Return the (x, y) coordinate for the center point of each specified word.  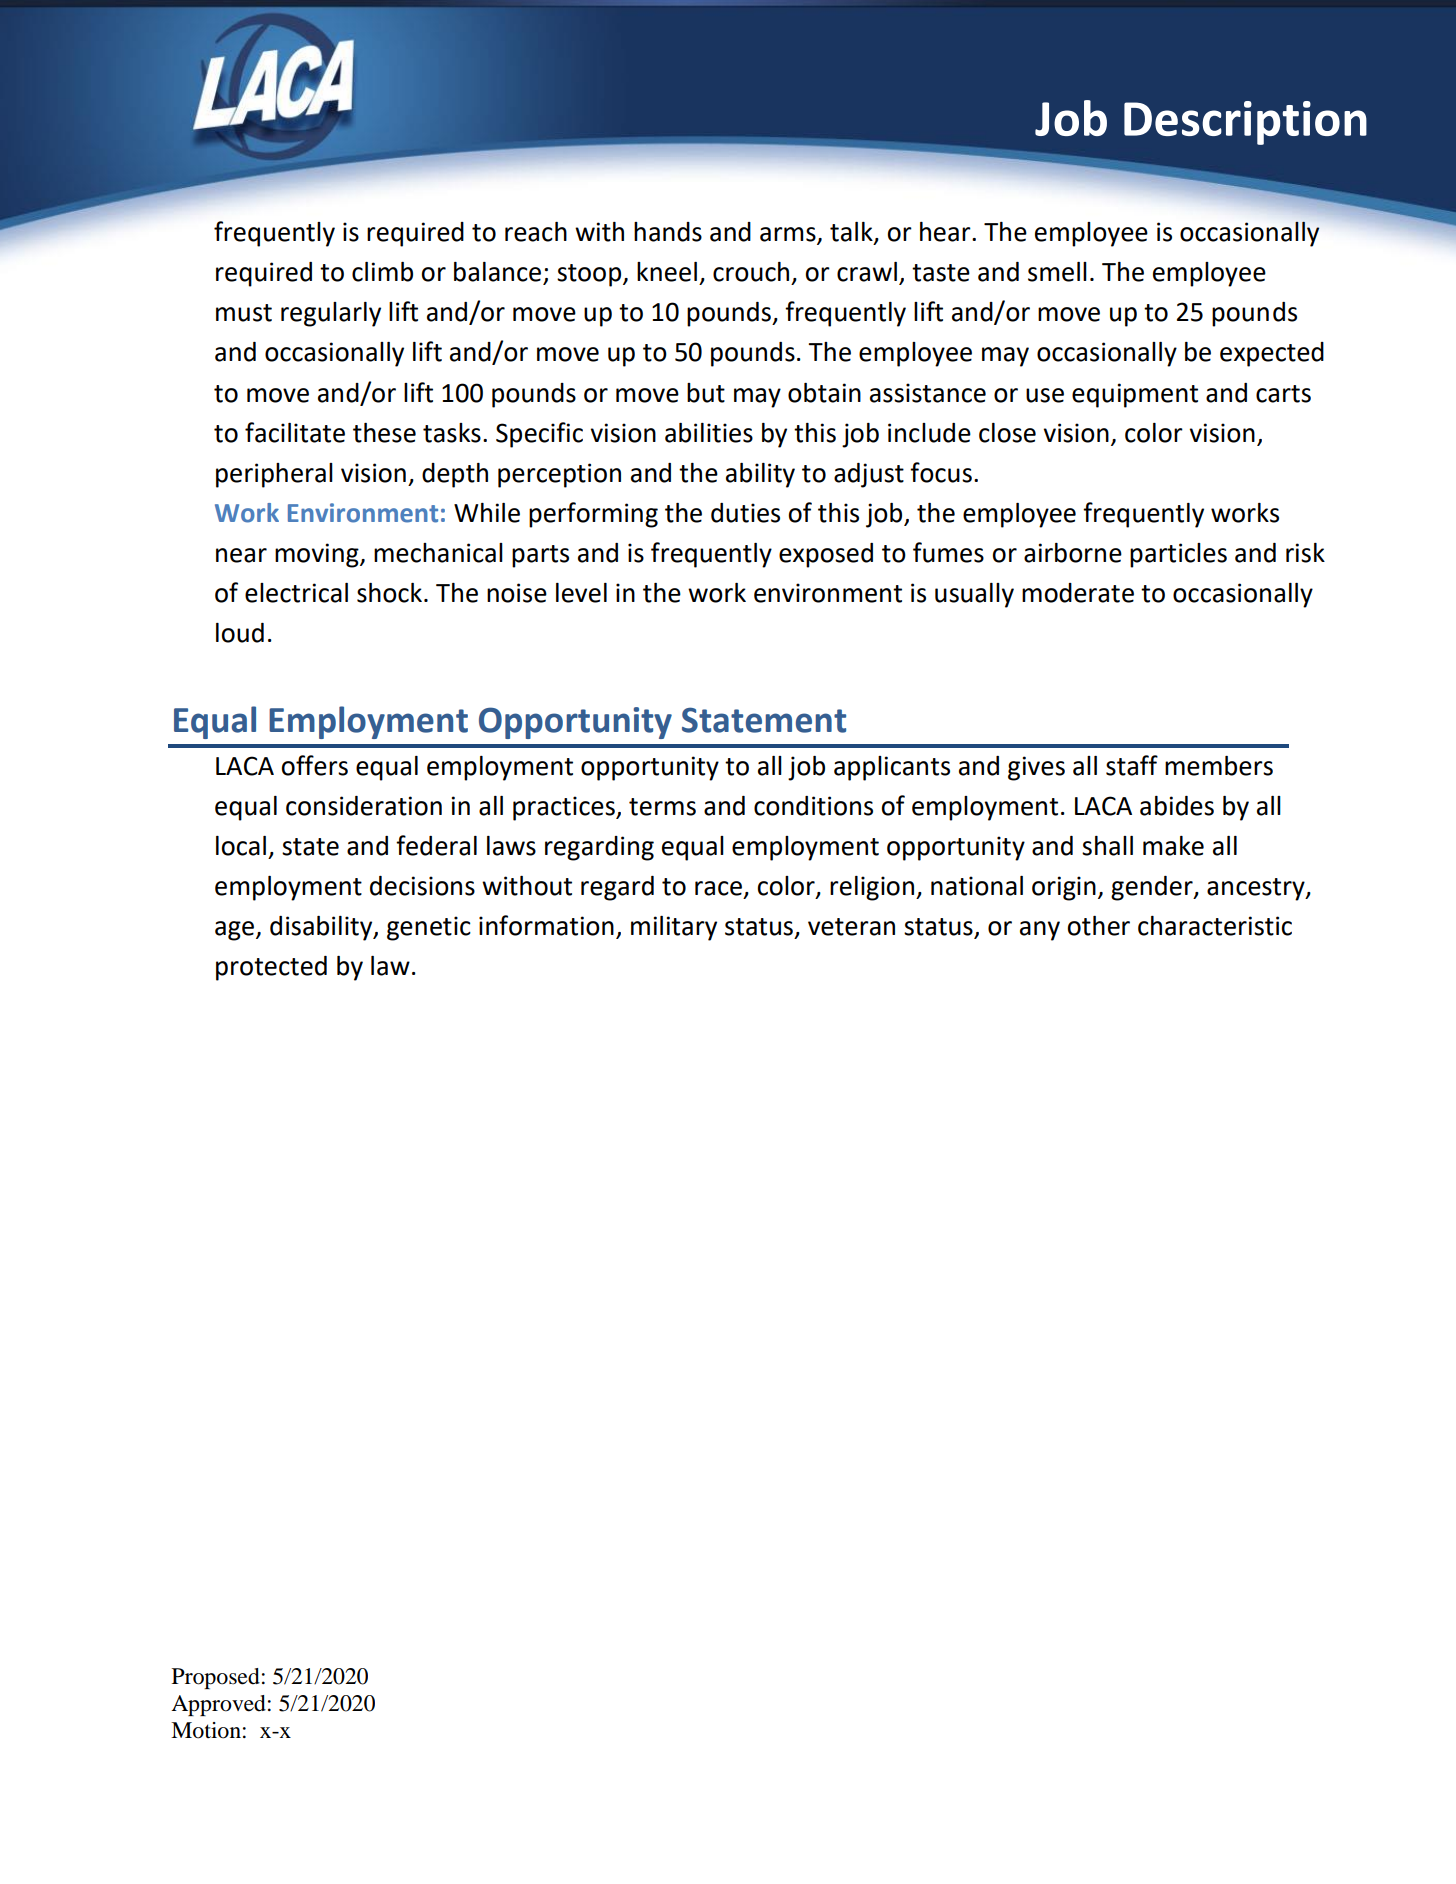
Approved (218, 1705)
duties (745, 513)
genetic (429, 928)
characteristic (1215, 926)
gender (1153, 888)
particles (1178, 555)
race (718, 888)
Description (1245, 123)
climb (382, 272)
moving (318, 555)
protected (271, 968)
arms (789, 235)
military (674, 928)
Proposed (216, 1678)
